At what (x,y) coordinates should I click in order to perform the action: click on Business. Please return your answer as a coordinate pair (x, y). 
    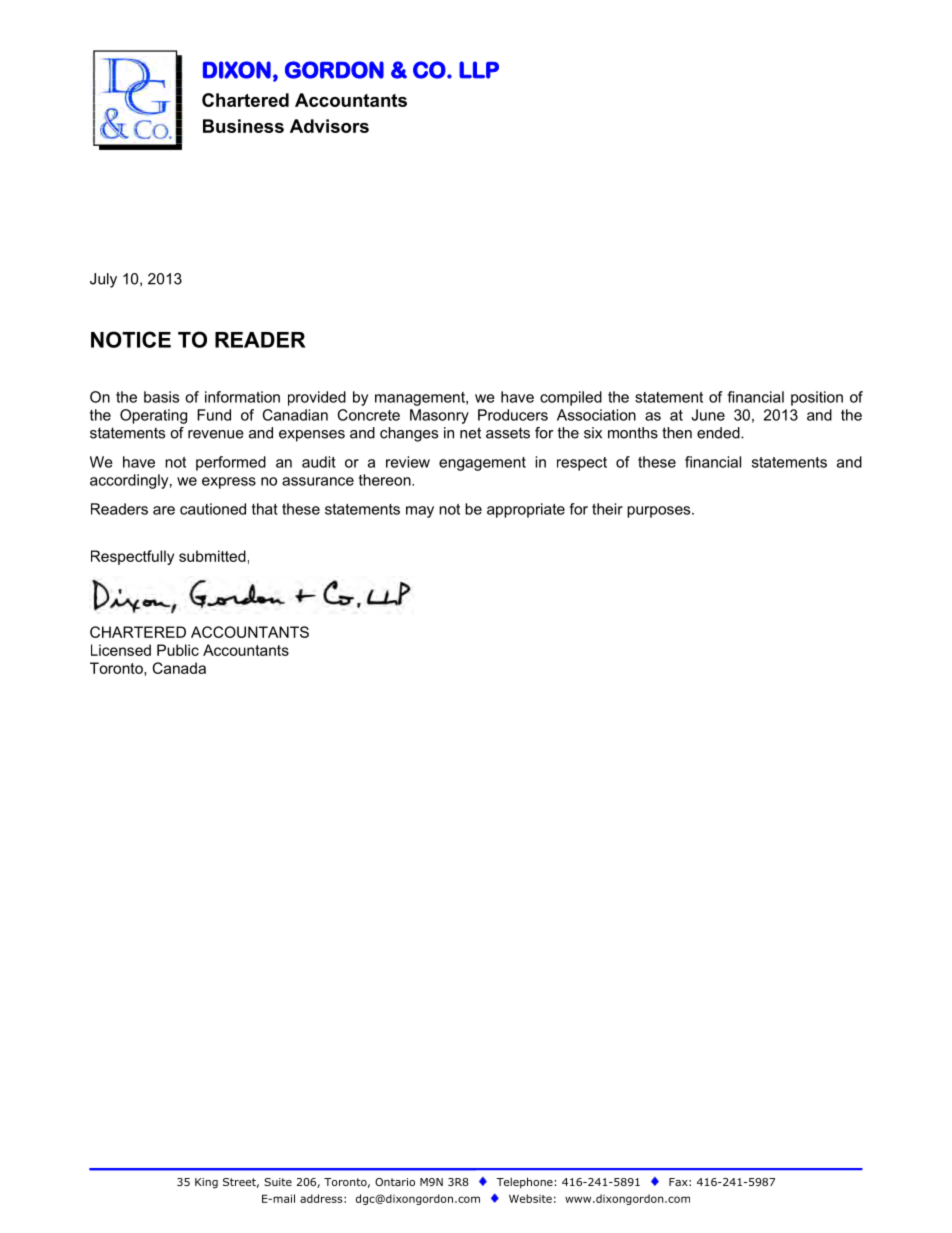
    Looking at the image, I should click on (243, 126).
